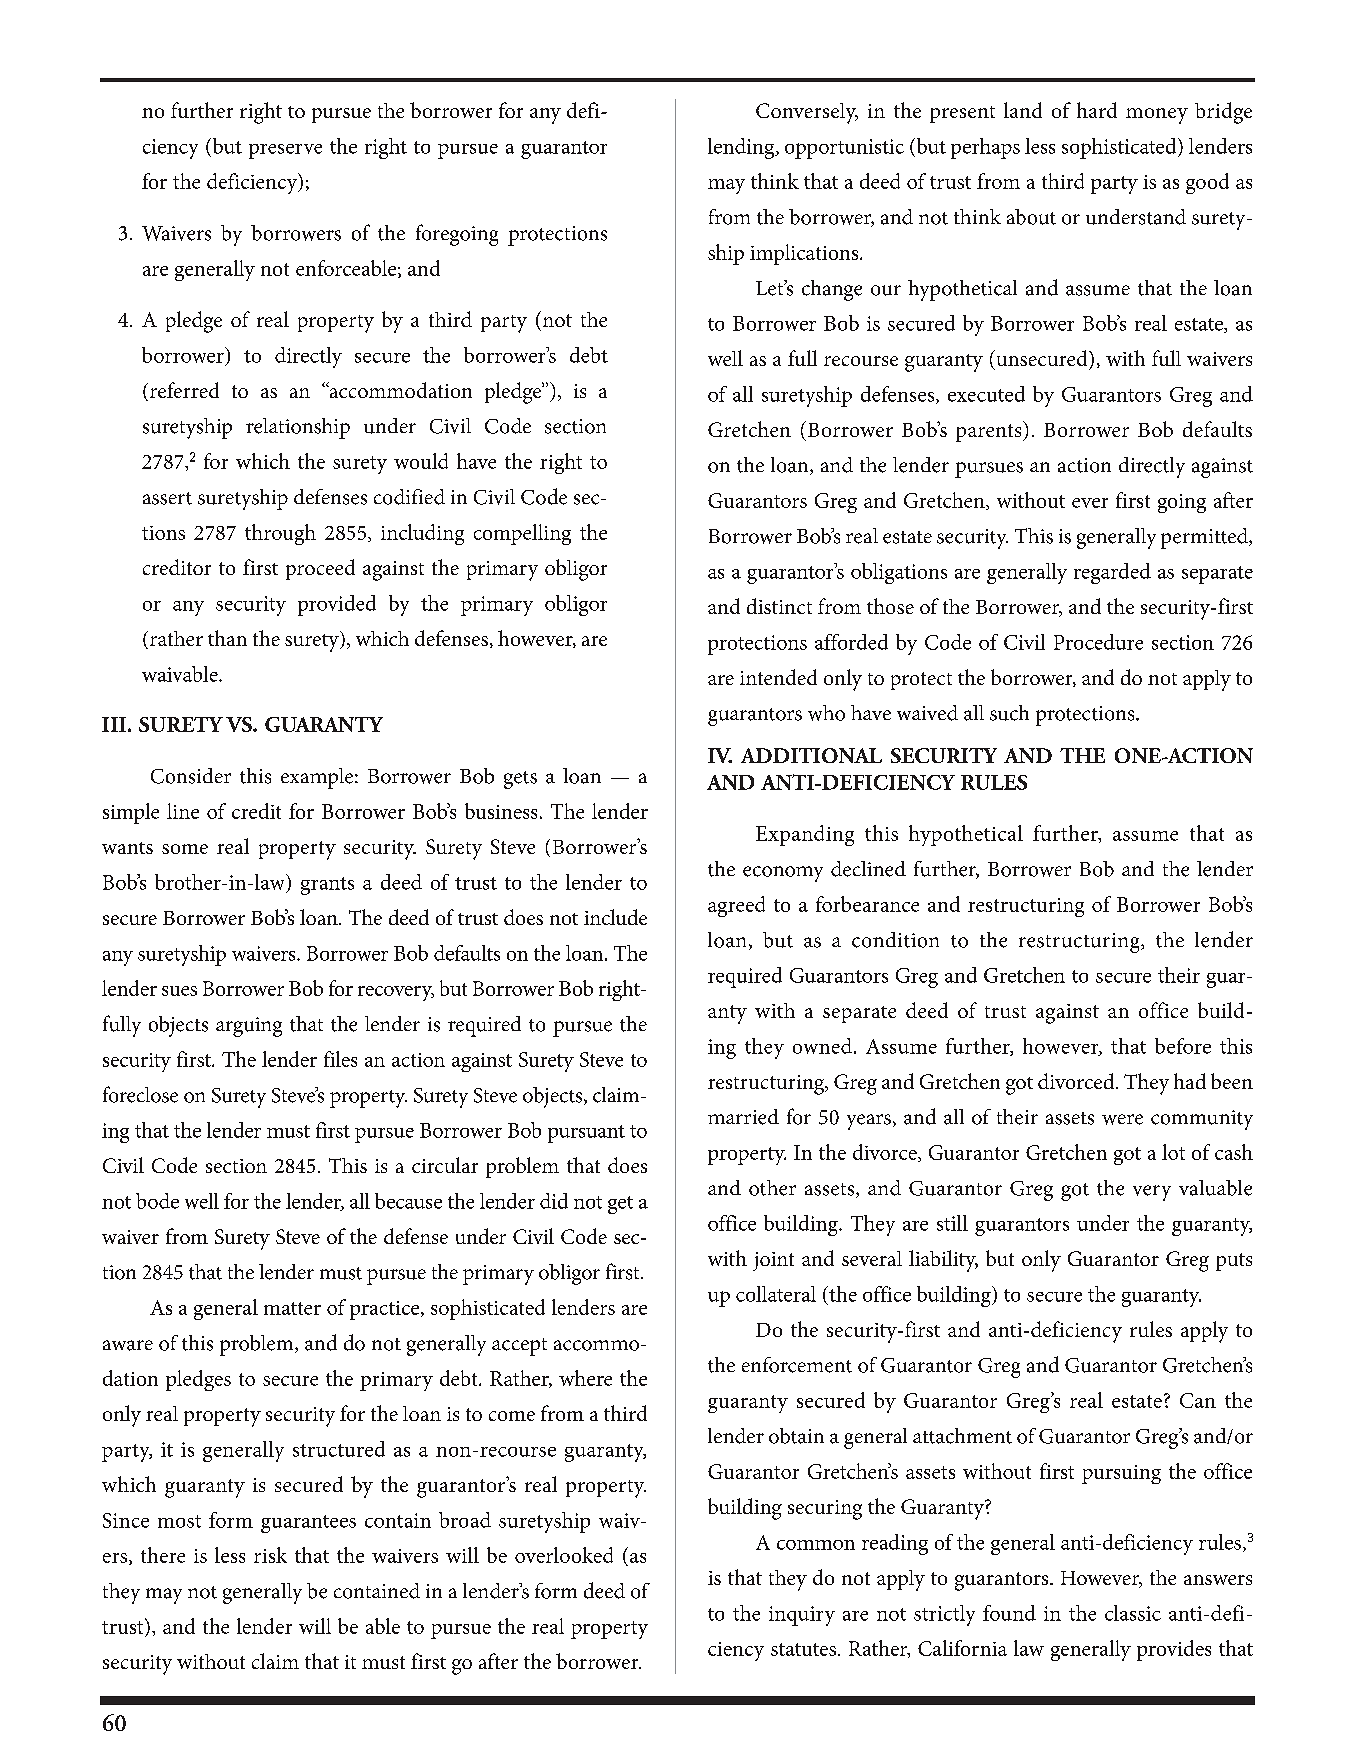  What do you see at coordinates (1097, 110) in the image?
I see `hard` at bounding box center [1097, 110].
